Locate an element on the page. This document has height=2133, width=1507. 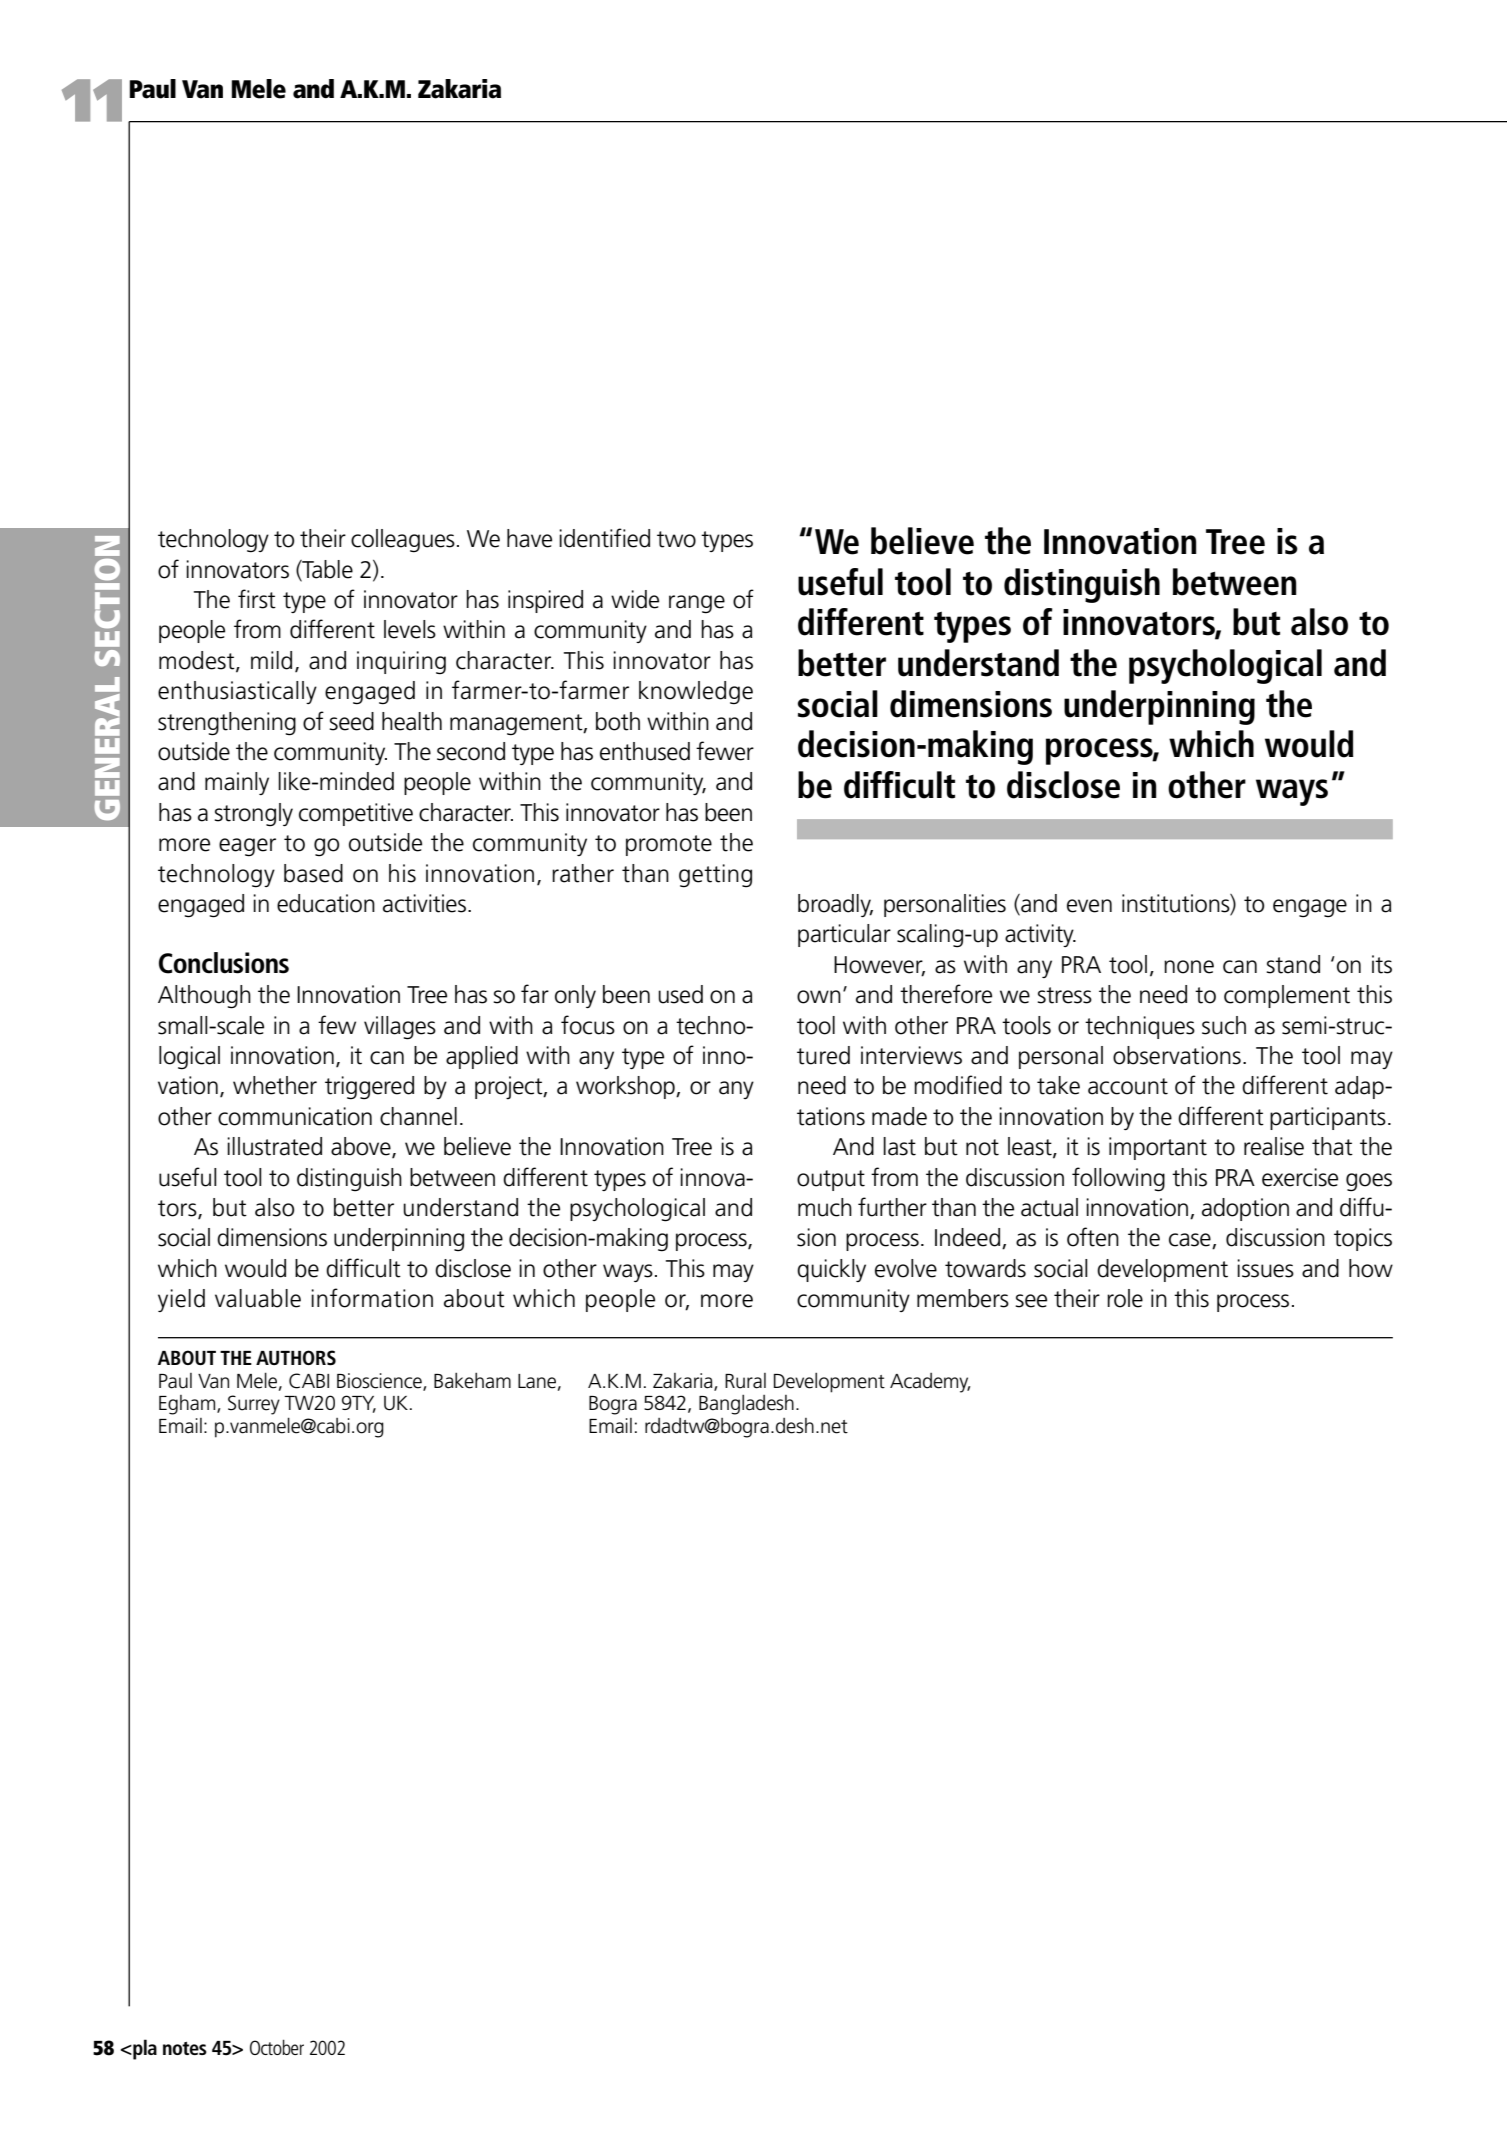
range is located at coordinates (697, 604).
